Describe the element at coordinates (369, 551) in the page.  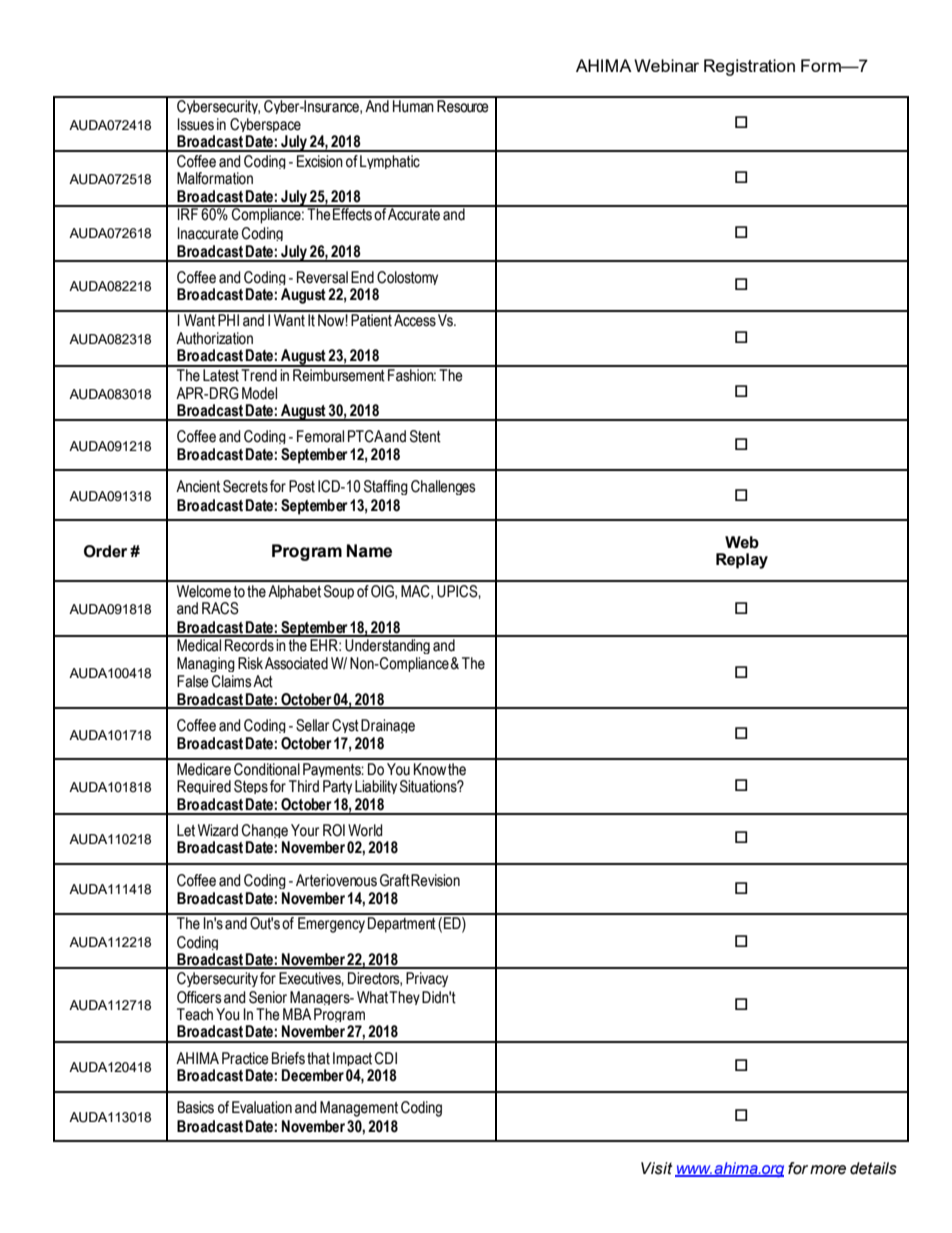
I see `Name` at that location.
